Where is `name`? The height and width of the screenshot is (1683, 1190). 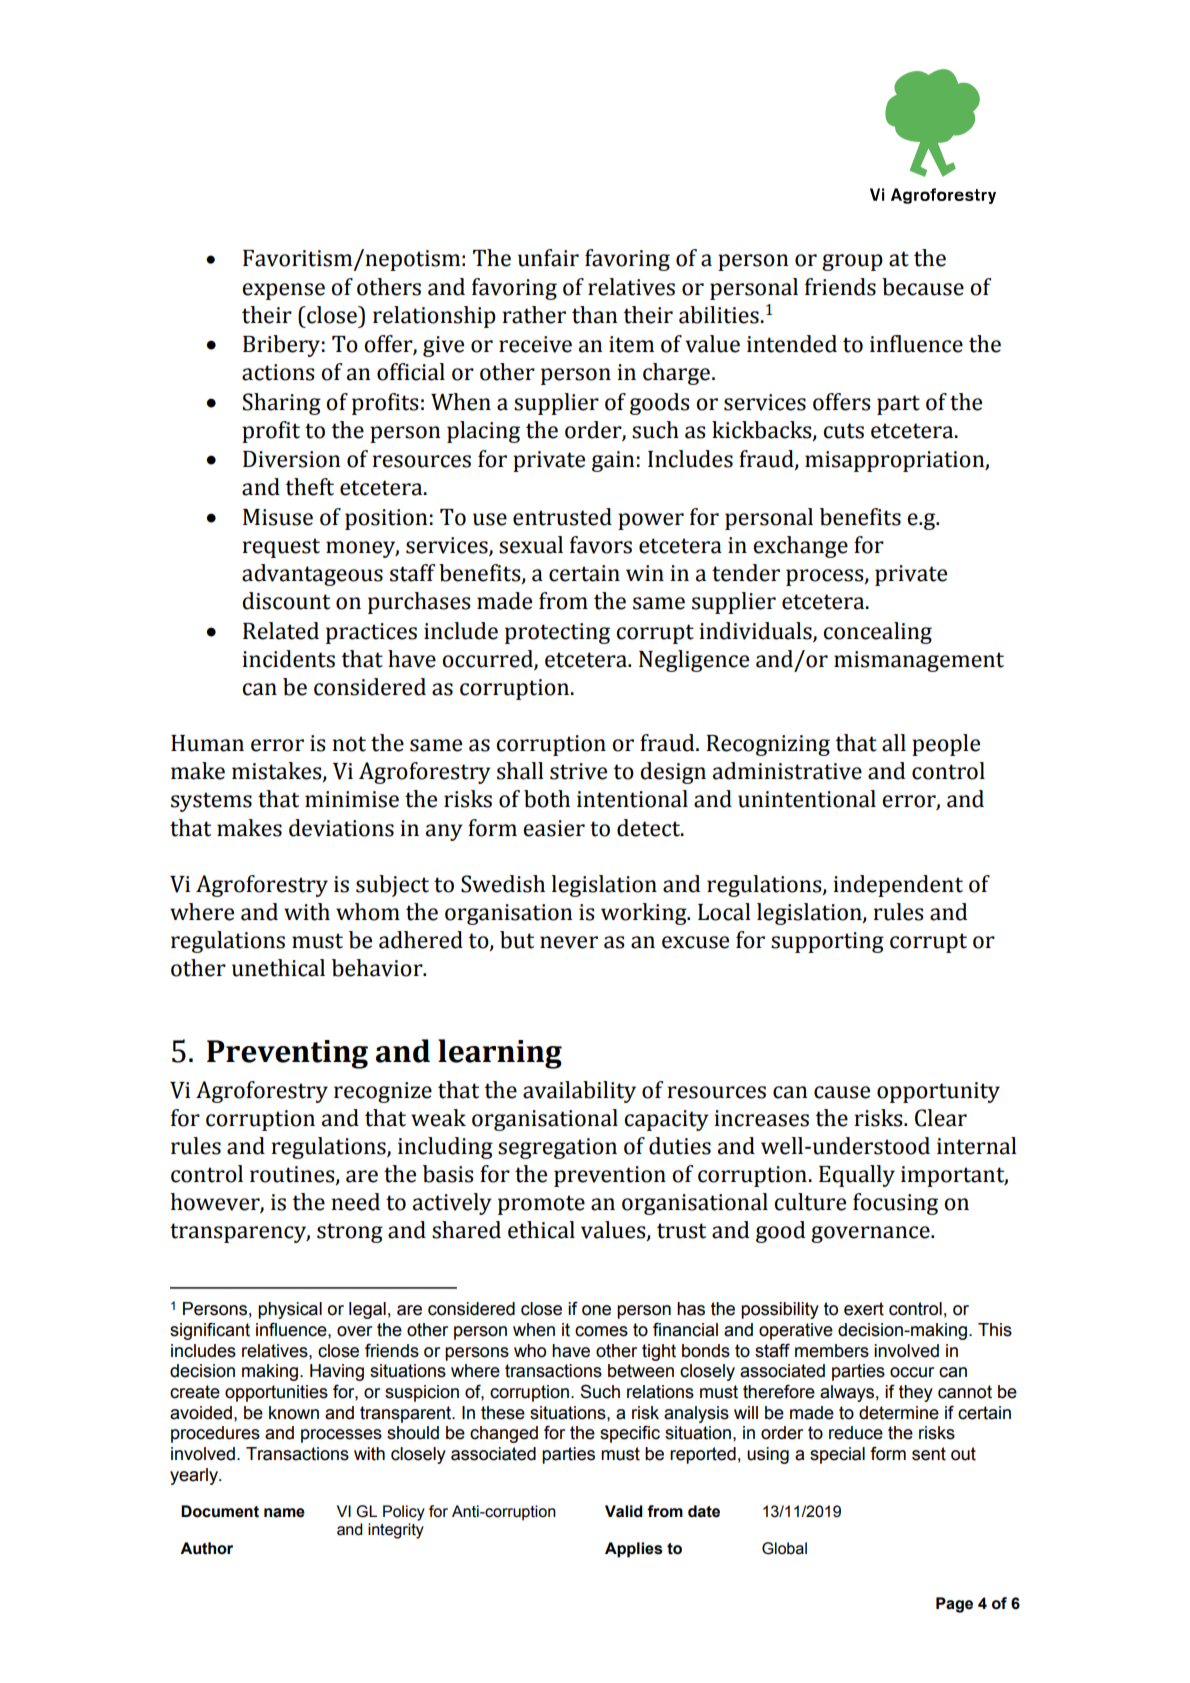 name is located at coordinates (284, 1513).
